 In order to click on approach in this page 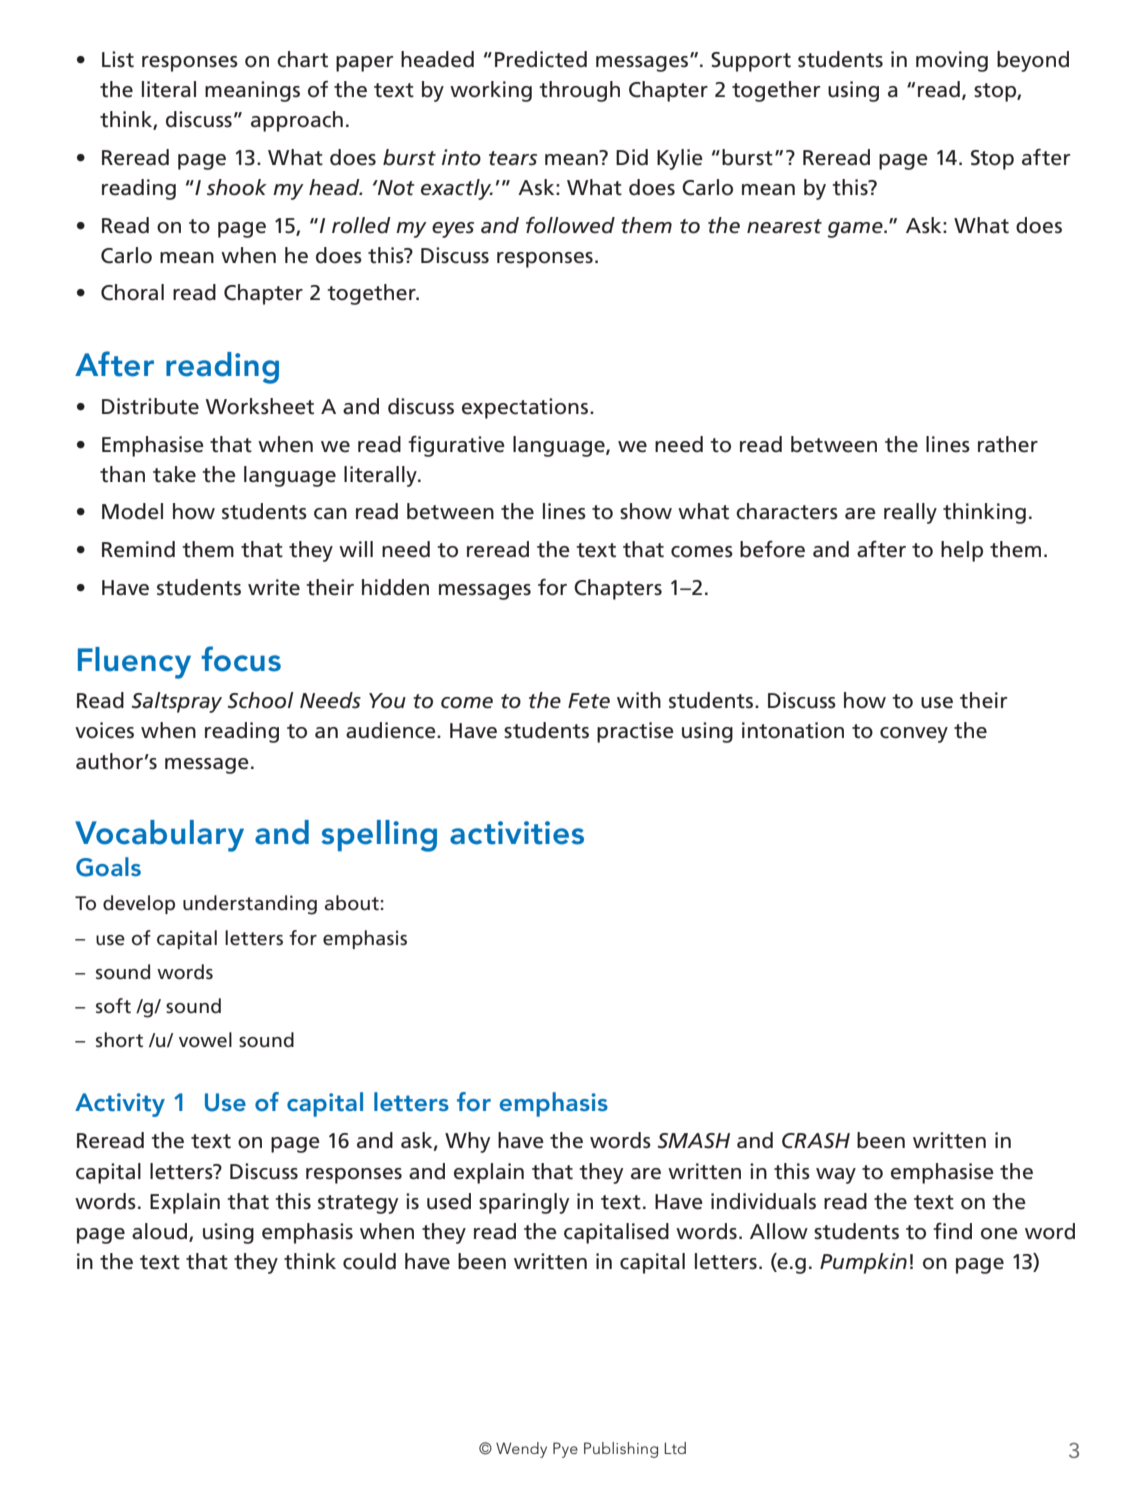, I will do `click(297, 121)`.
